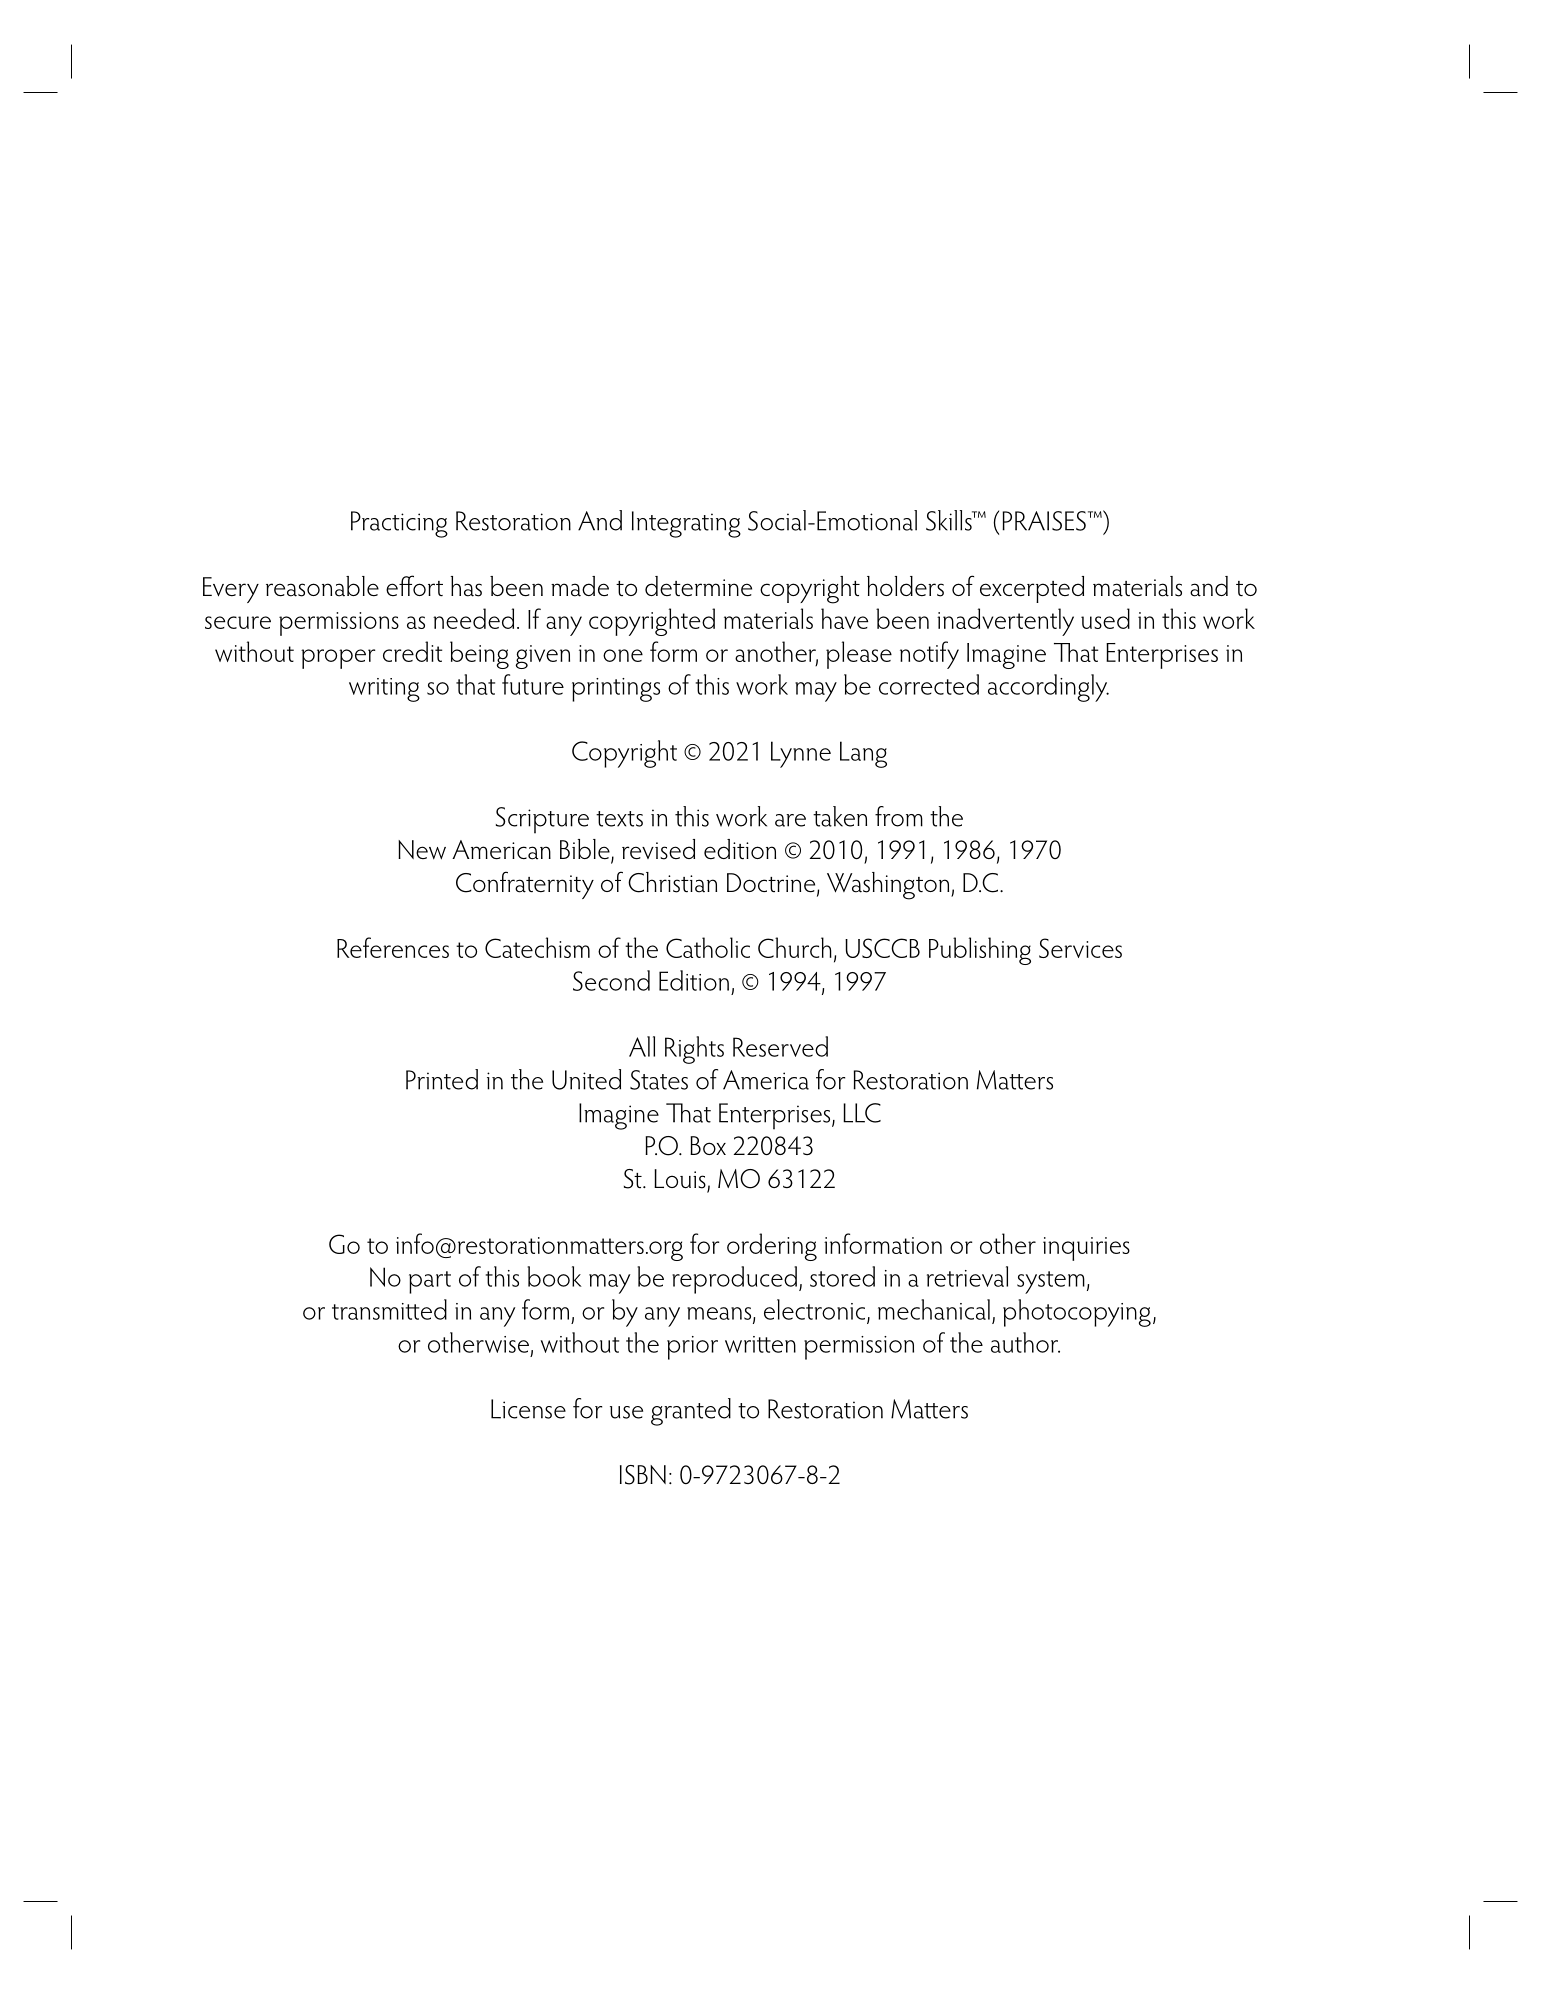 This image has height=1994, width=1541. Describe the element at coordinates (322, 586) in the image. I see `reasonable` at that location.
